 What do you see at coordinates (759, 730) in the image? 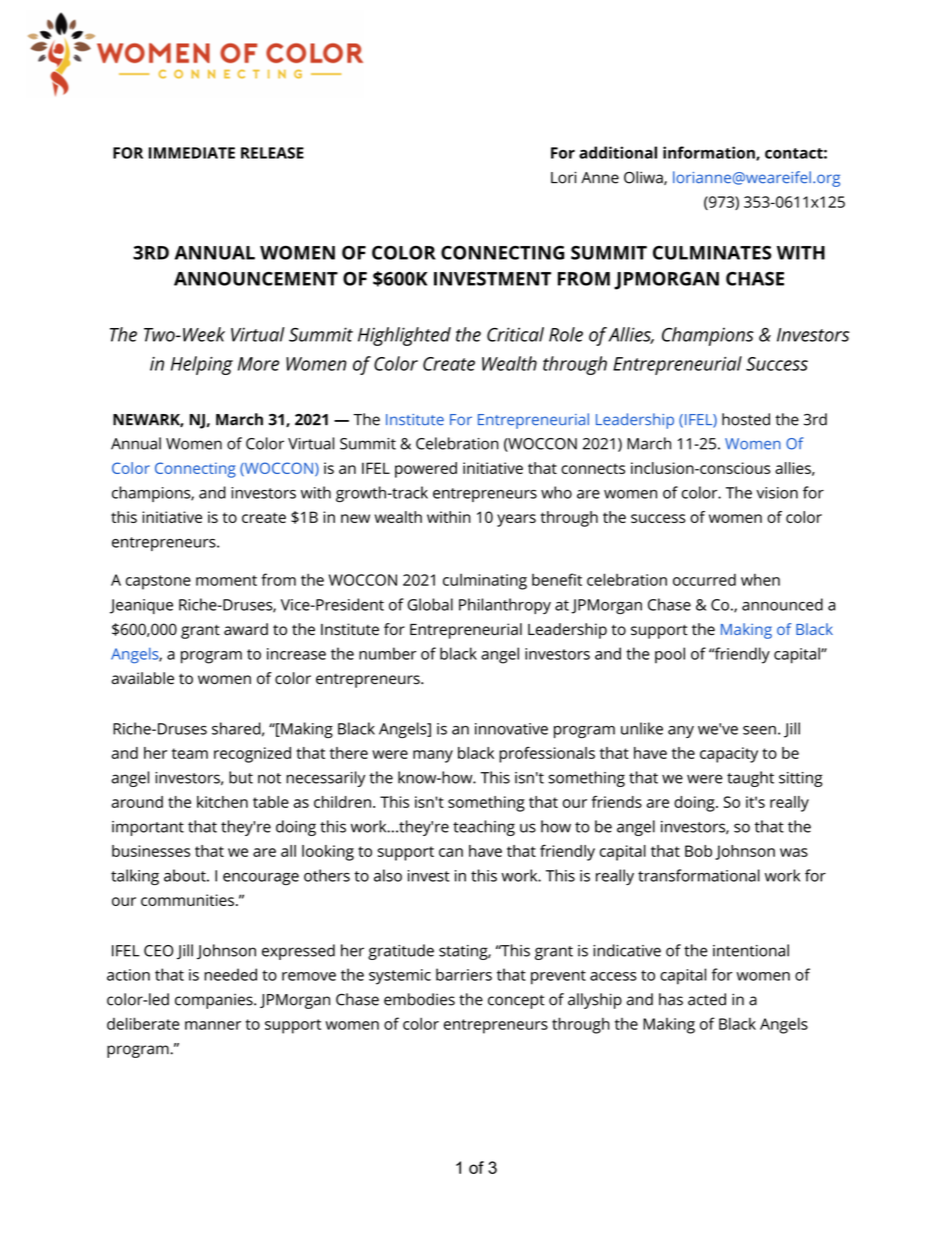
I see `seen` at bounding box center [759, 730].
